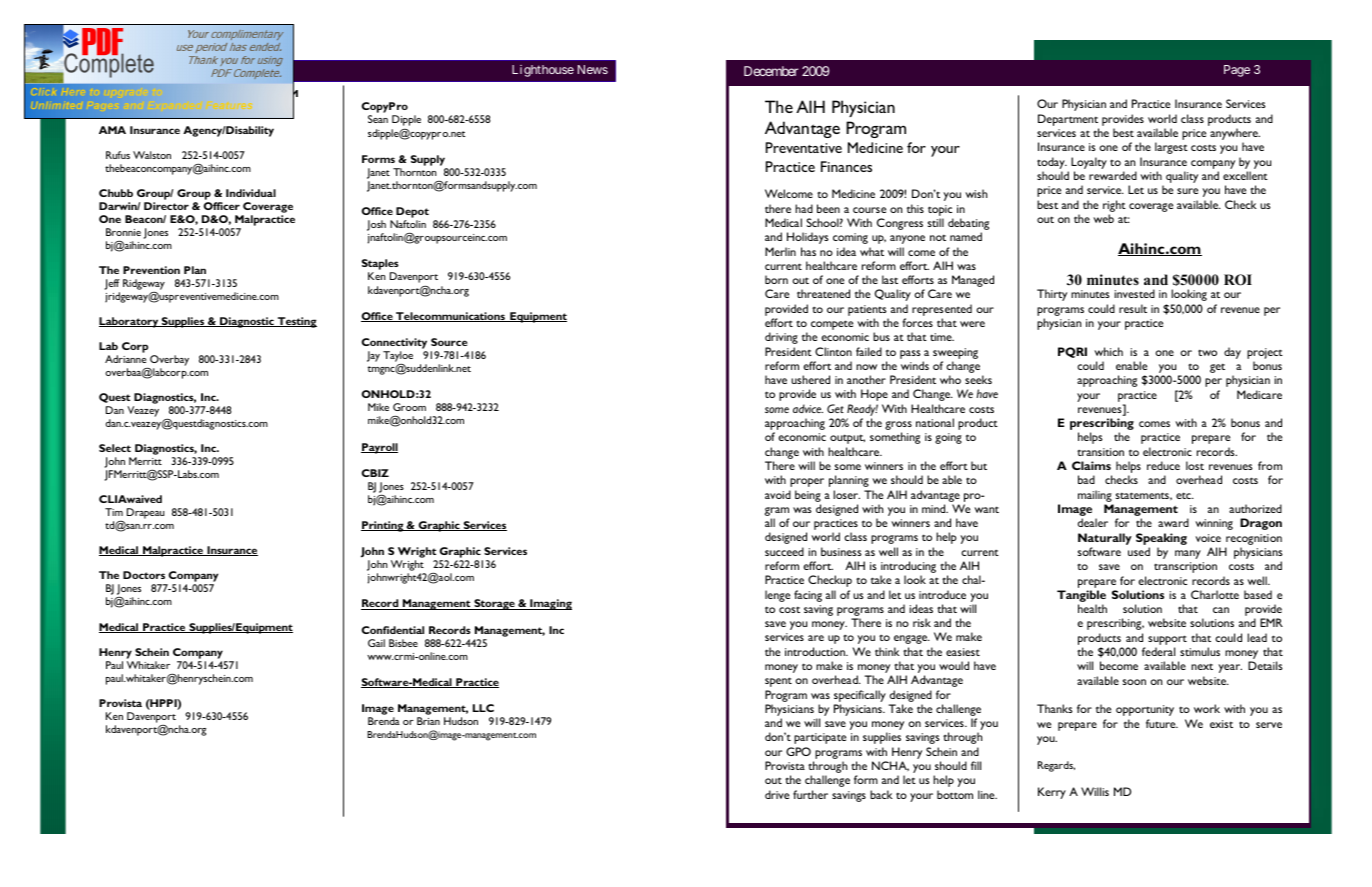 The height and width of the screenshot is (887, 1372). Describe the element at coordinates (1068, 120) in the screenshot. I see `Department` at that location.
